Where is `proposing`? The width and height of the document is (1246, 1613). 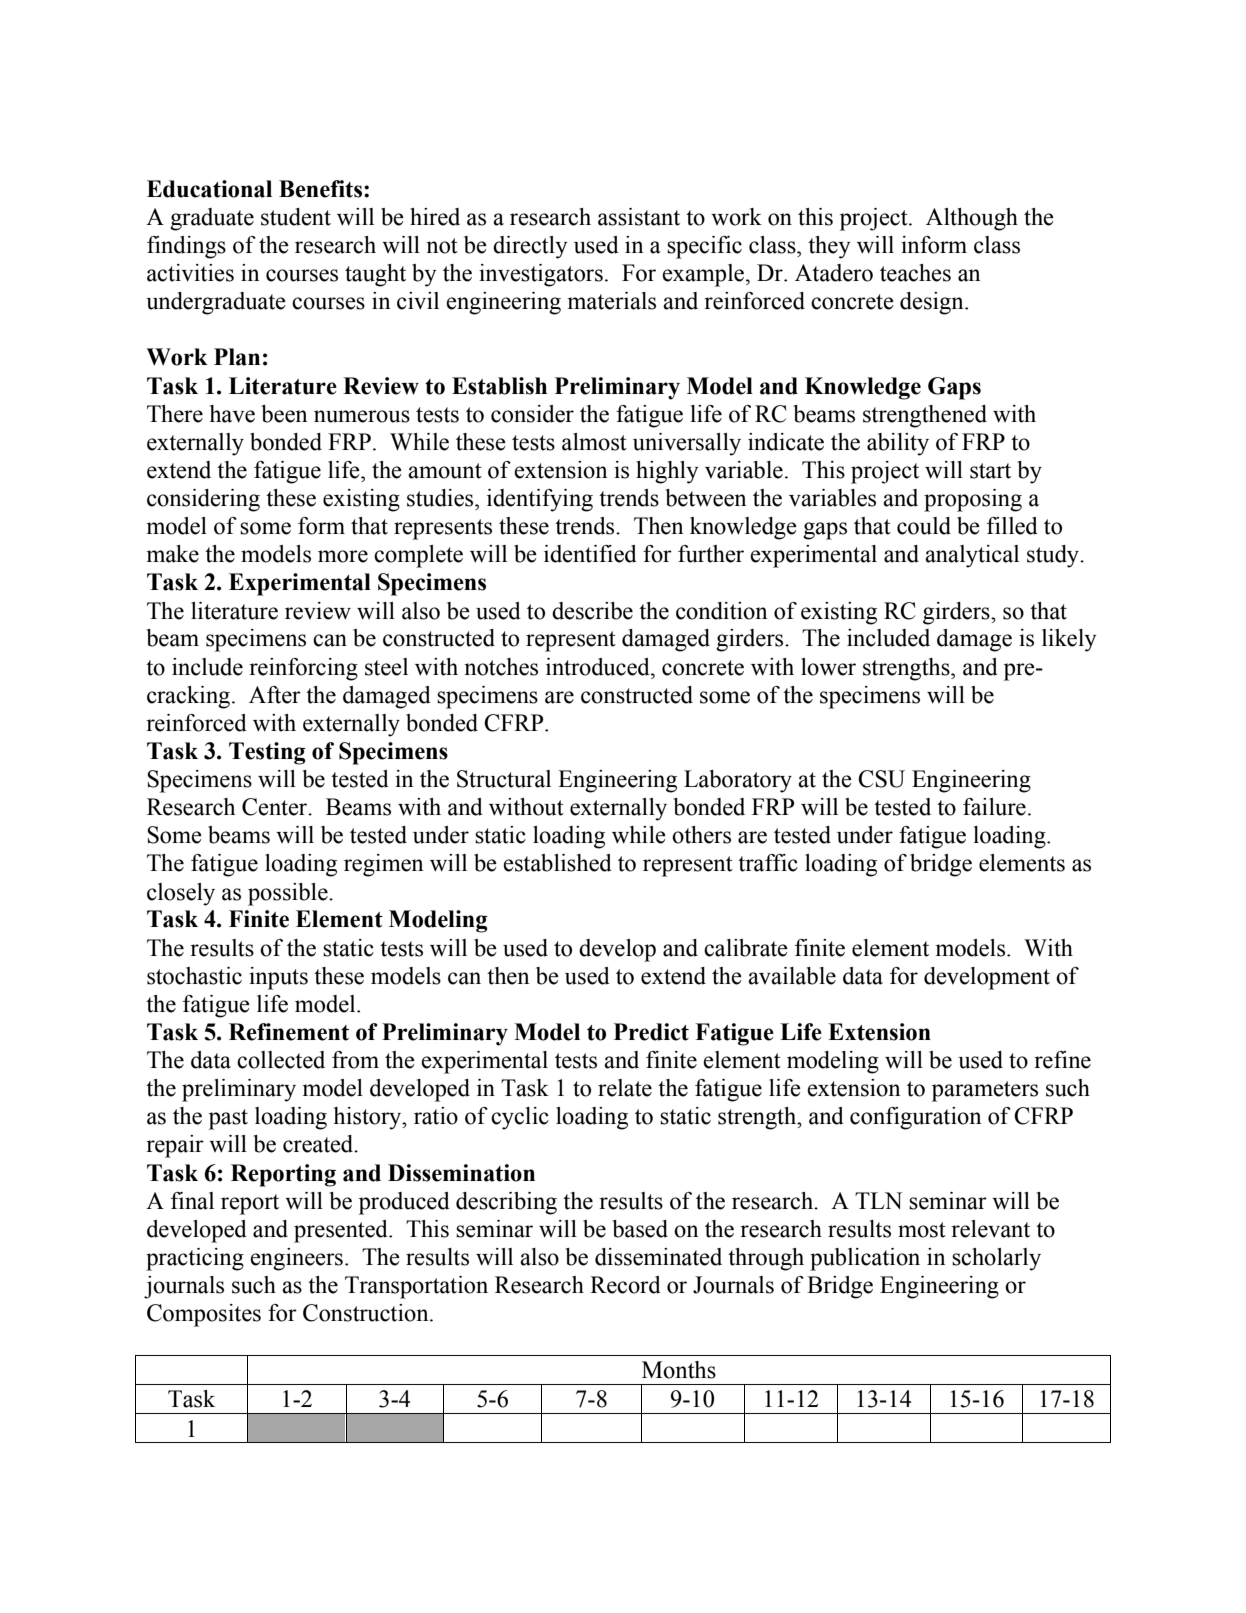
proposing is located at coordinates (973, 500).
